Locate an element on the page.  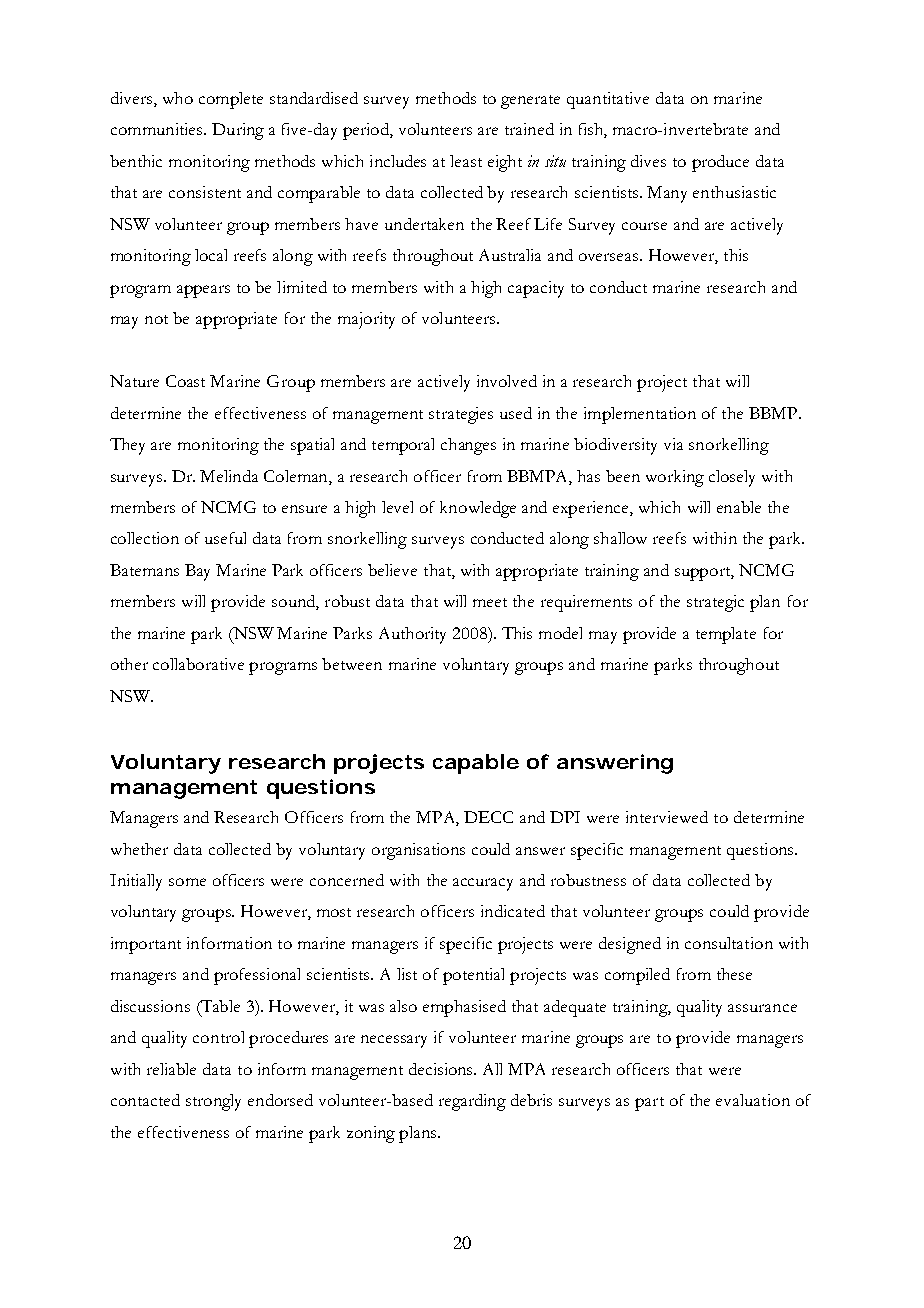
interviewed is located at coordinates (667, 817).
